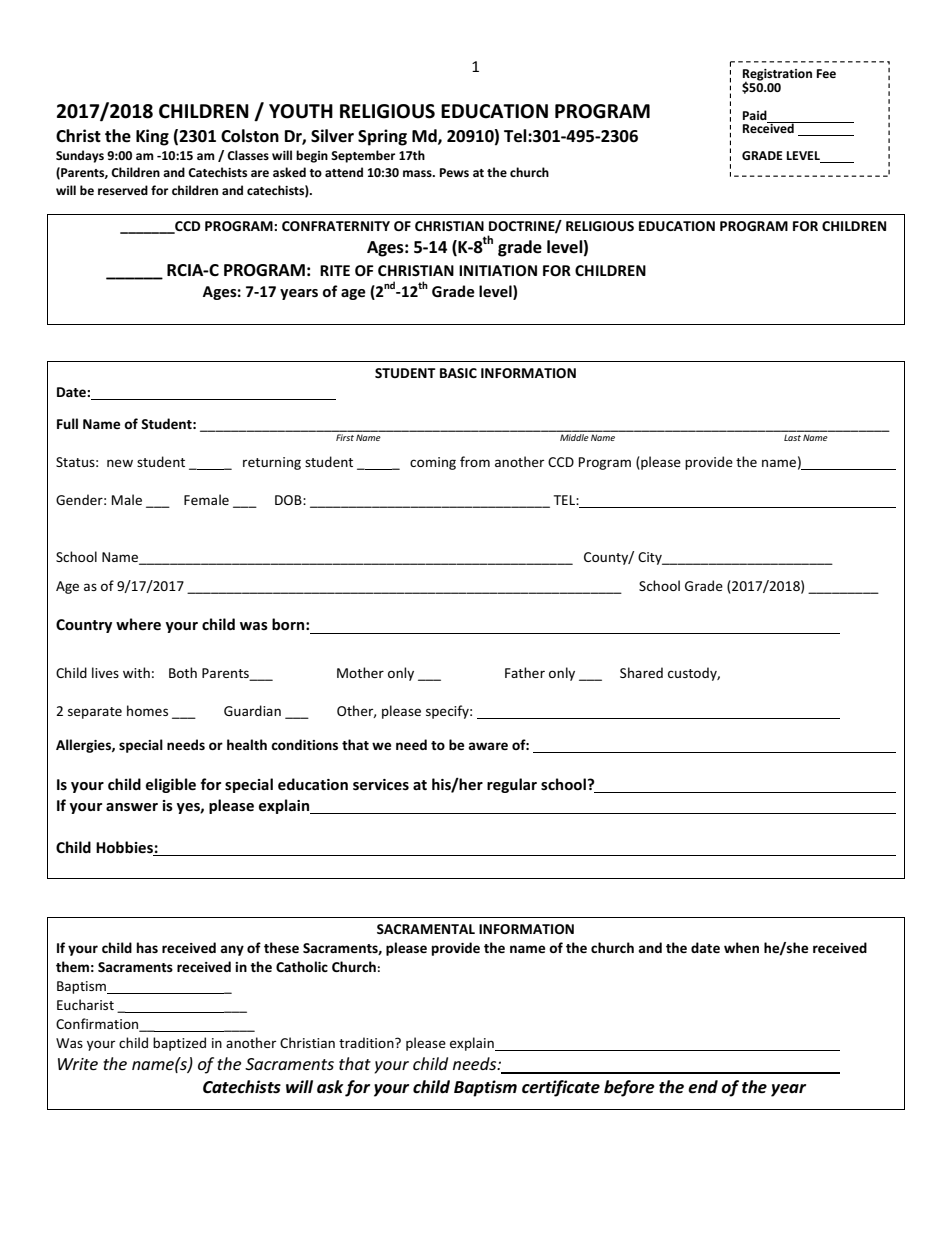  Describe the element at coordinates (755, 115) in the document. I see `Paid` at that location.
